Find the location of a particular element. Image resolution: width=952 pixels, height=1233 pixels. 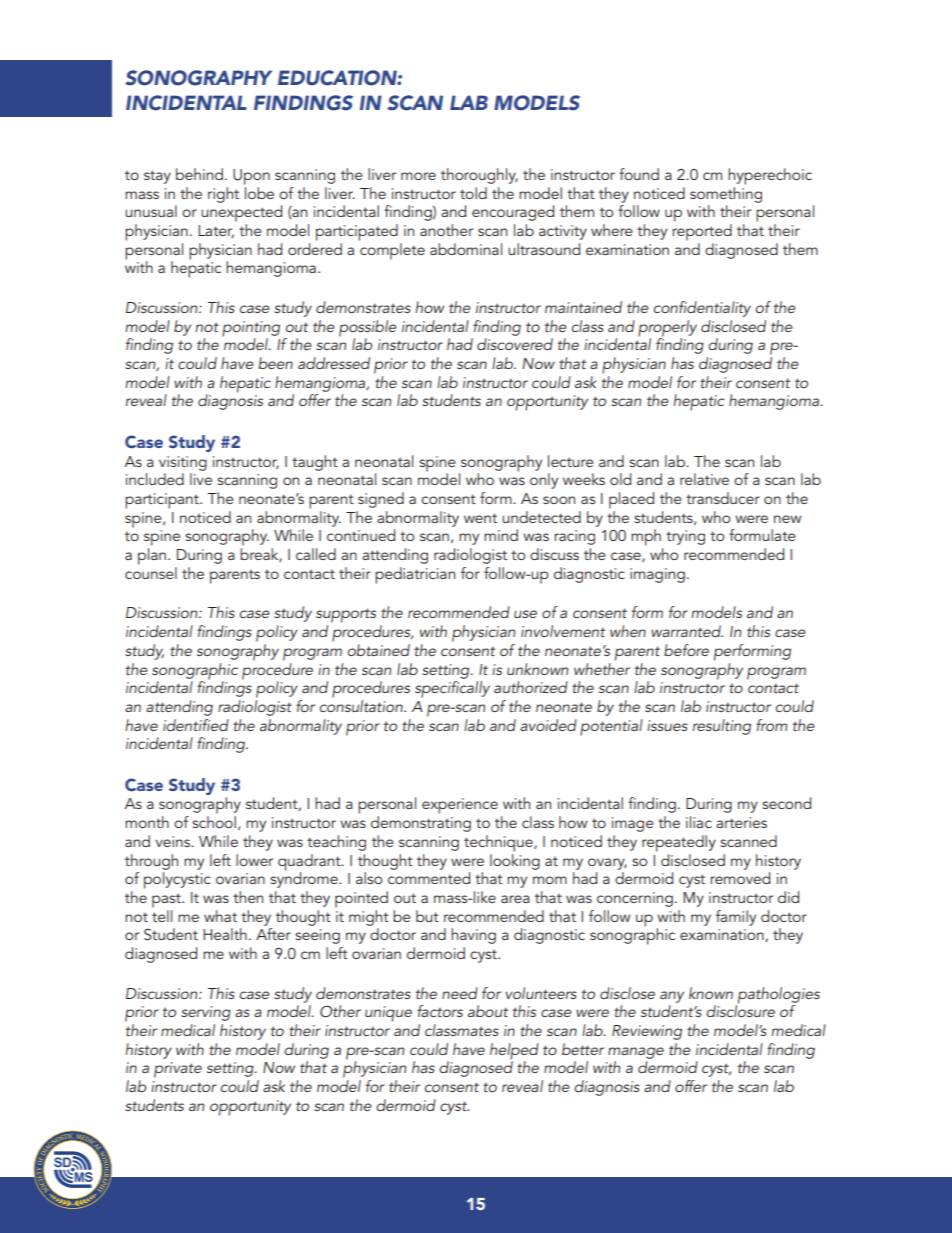

told is located at coordinates (473, 193).
